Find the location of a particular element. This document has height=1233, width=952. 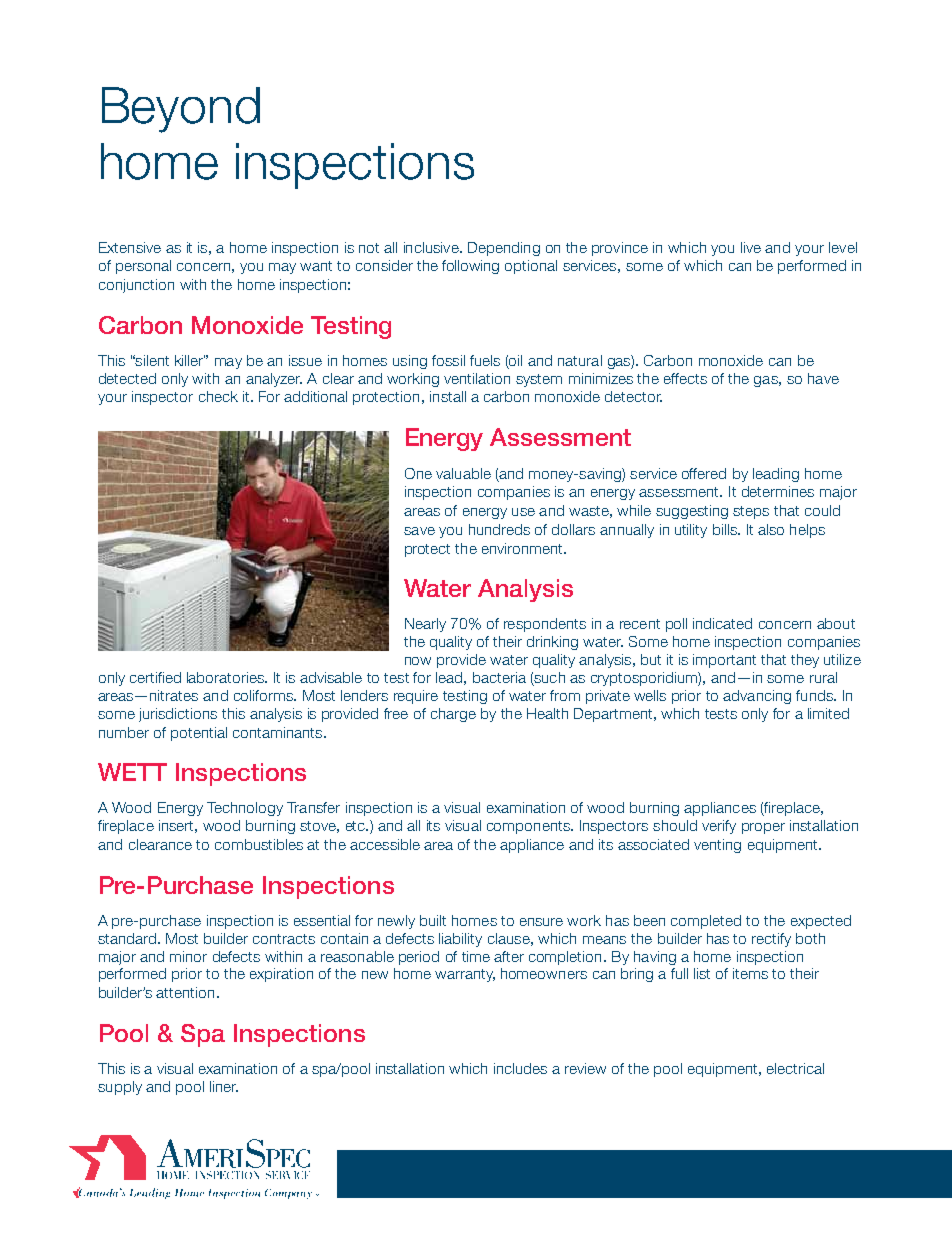

charge is located at coordinates (453, 715).
